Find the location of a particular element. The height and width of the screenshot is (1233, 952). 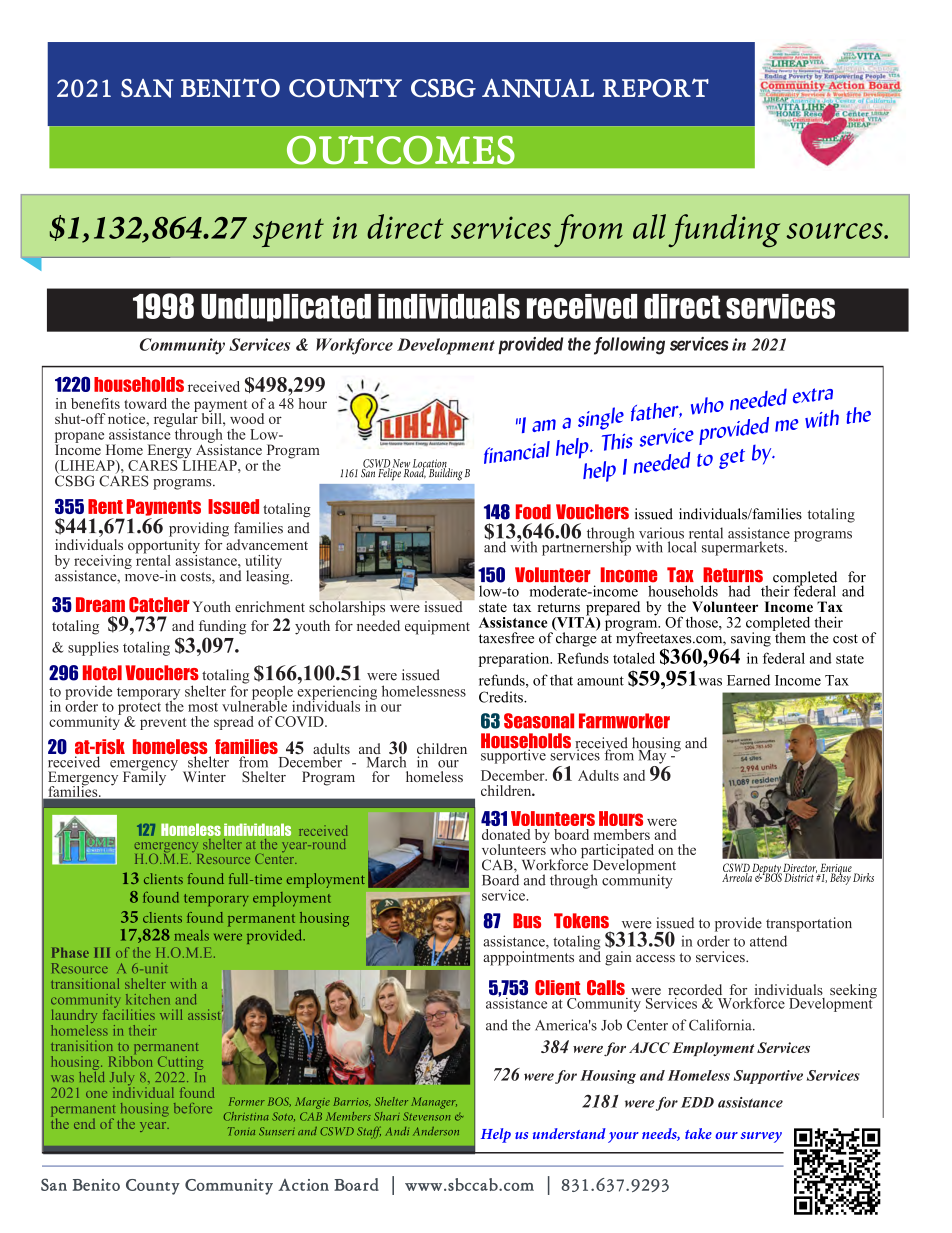

various is located at coordinates (661, 533).
